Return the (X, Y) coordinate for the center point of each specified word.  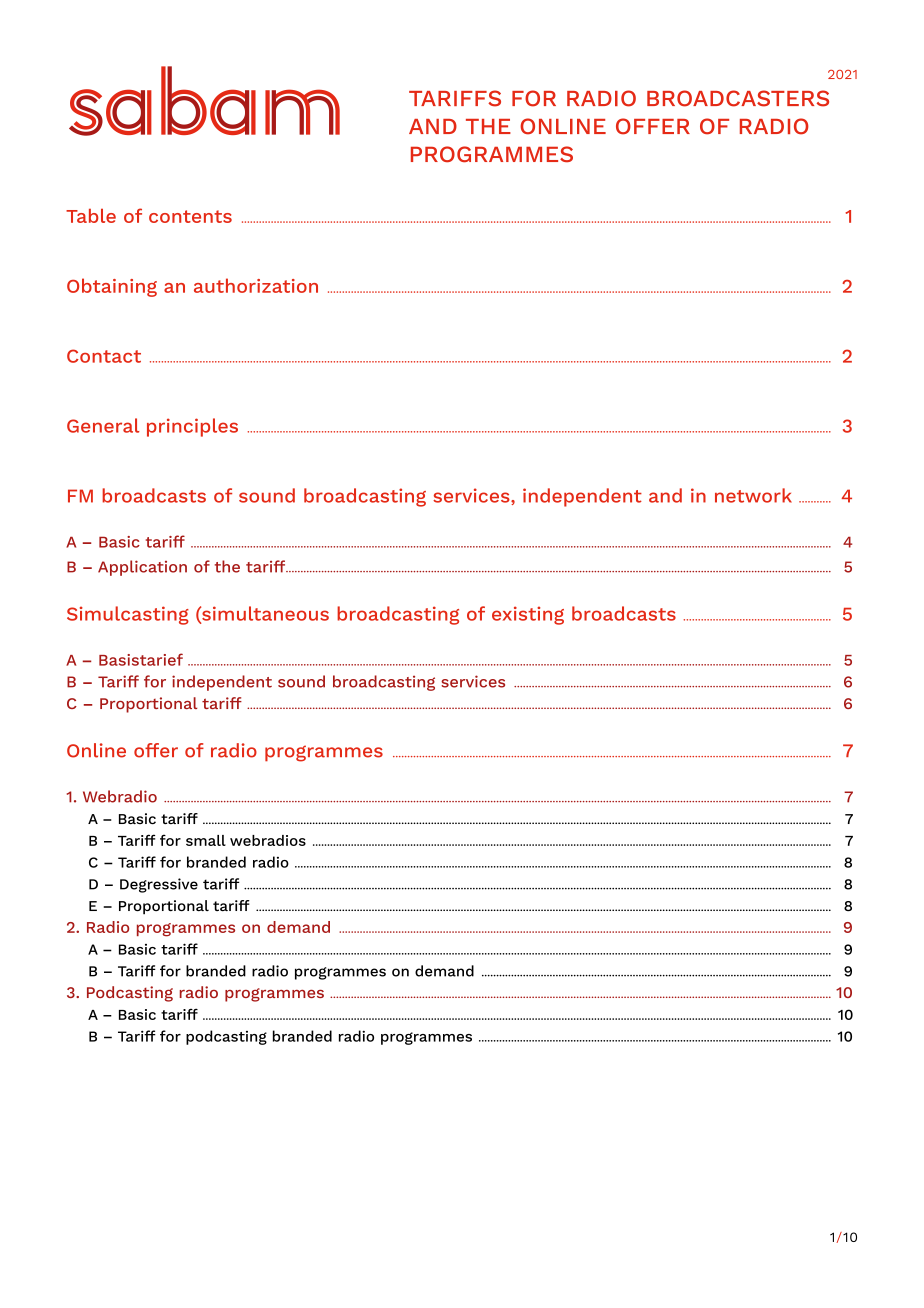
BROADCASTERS (738, 98)
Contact (104, 356)
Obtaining (112, 287)
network (753, 495)
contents (190, 216)
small (206, 840)
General (103, 425)
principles (192, 427)
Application (142, 568)
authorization (256, 285)
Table (91, 216)
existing (528, 615)
